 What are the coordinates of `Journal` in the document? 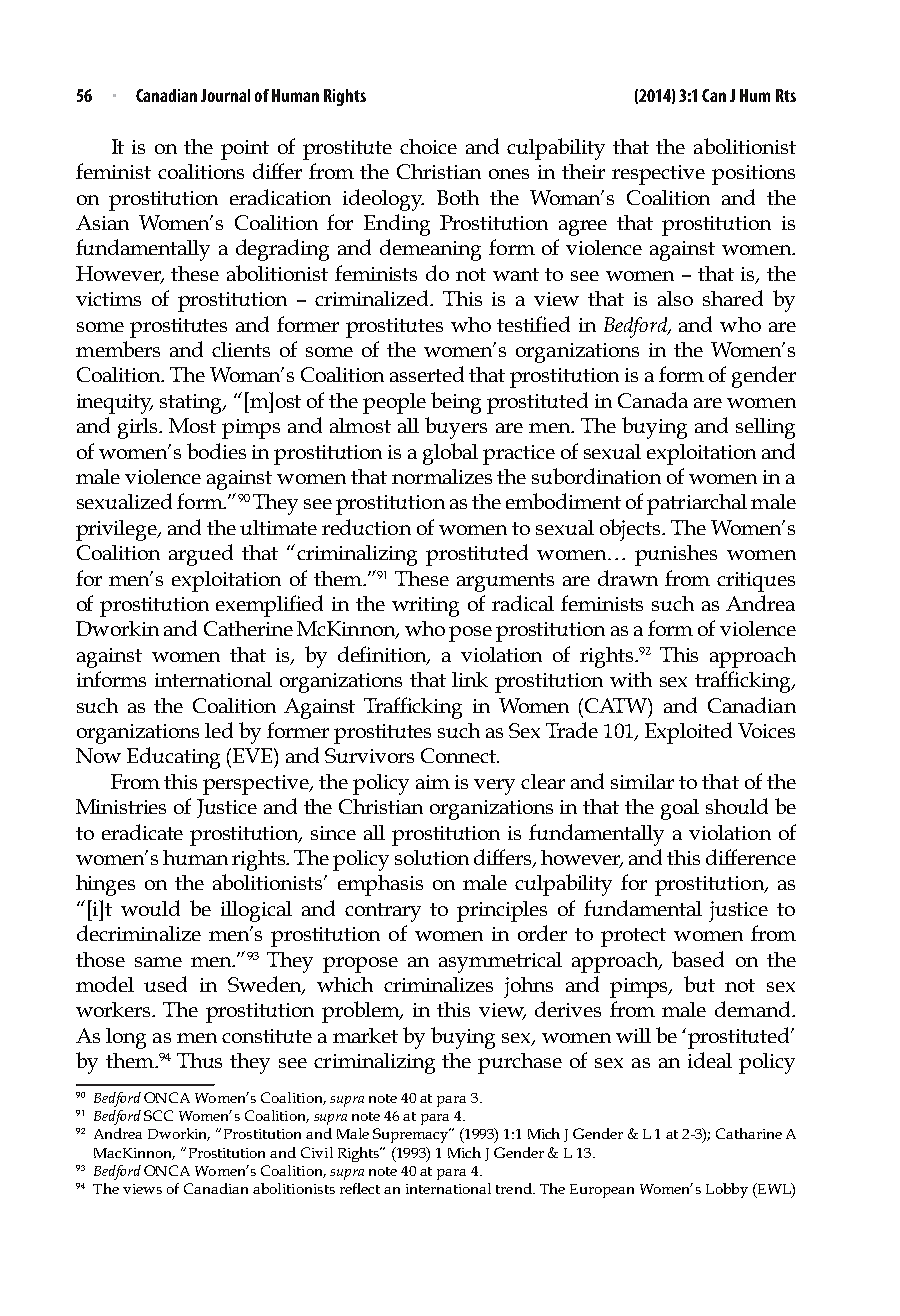 It's located at (225, 95).
